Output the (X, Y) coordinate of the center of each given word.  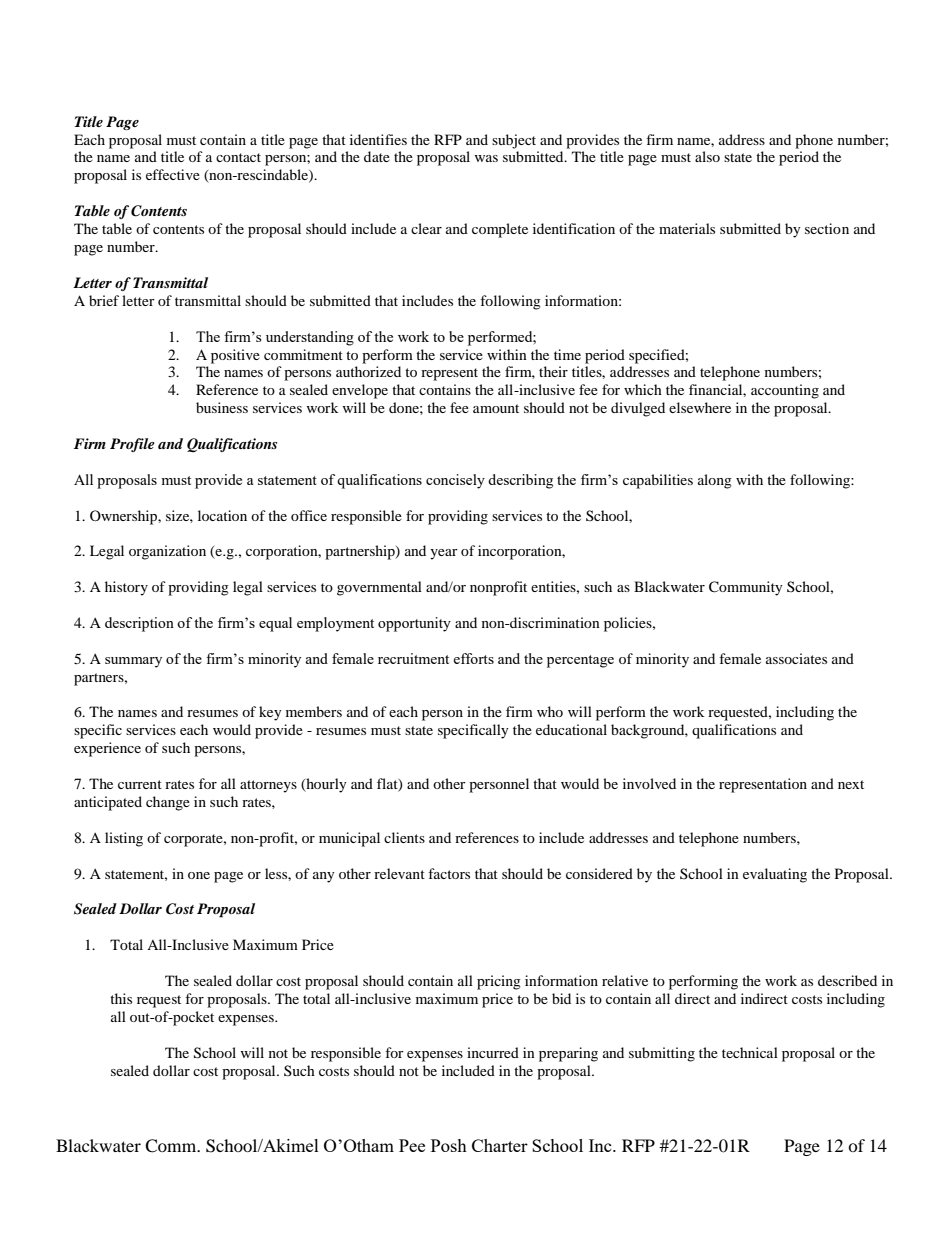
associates (796, 658)
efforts (473, 658)
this (121, 998)
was (486, 158)
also (707, 156)
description (139, 624)
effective (173, 174)
